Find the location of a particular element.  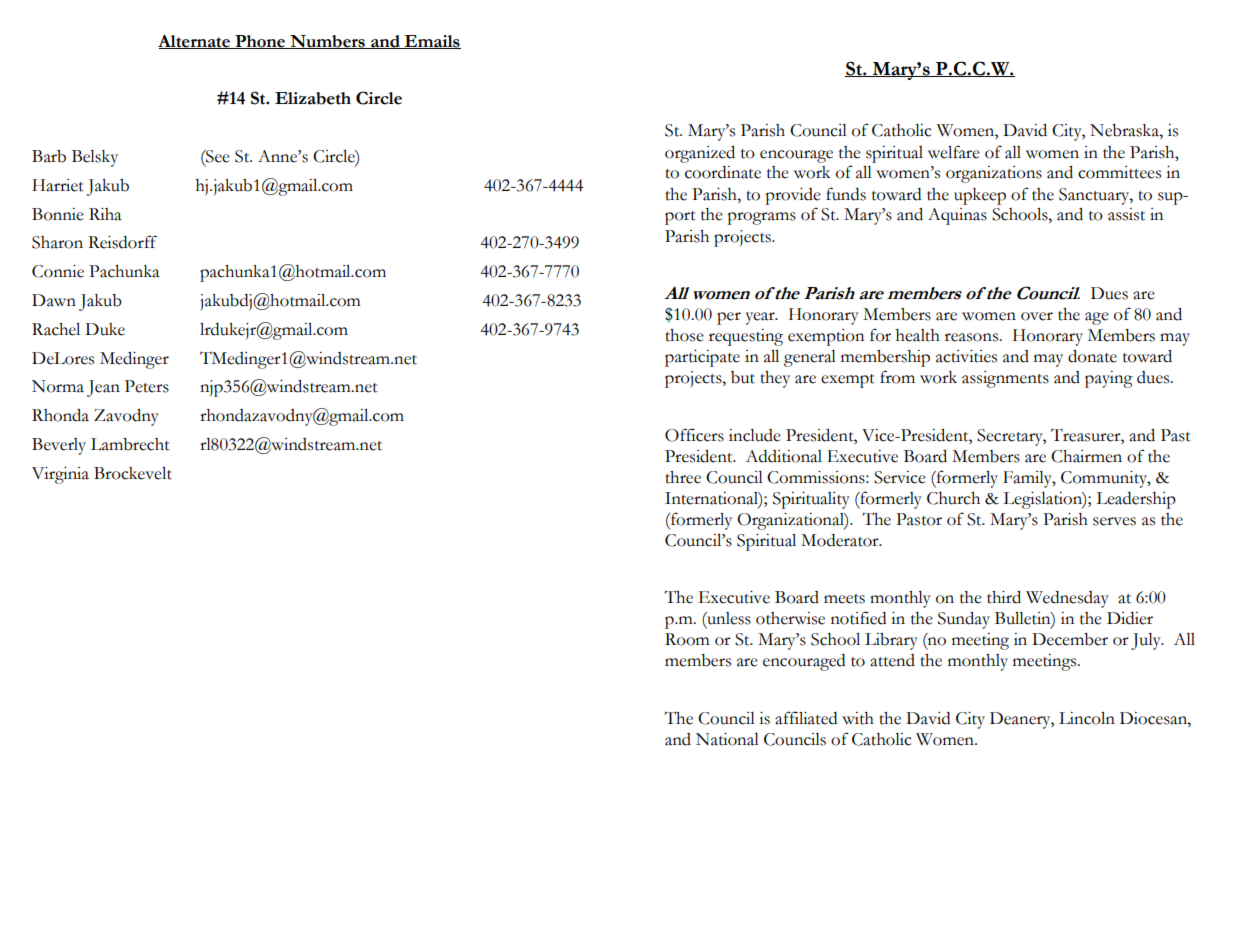

assignments is located at coordinates (1005, 379).
